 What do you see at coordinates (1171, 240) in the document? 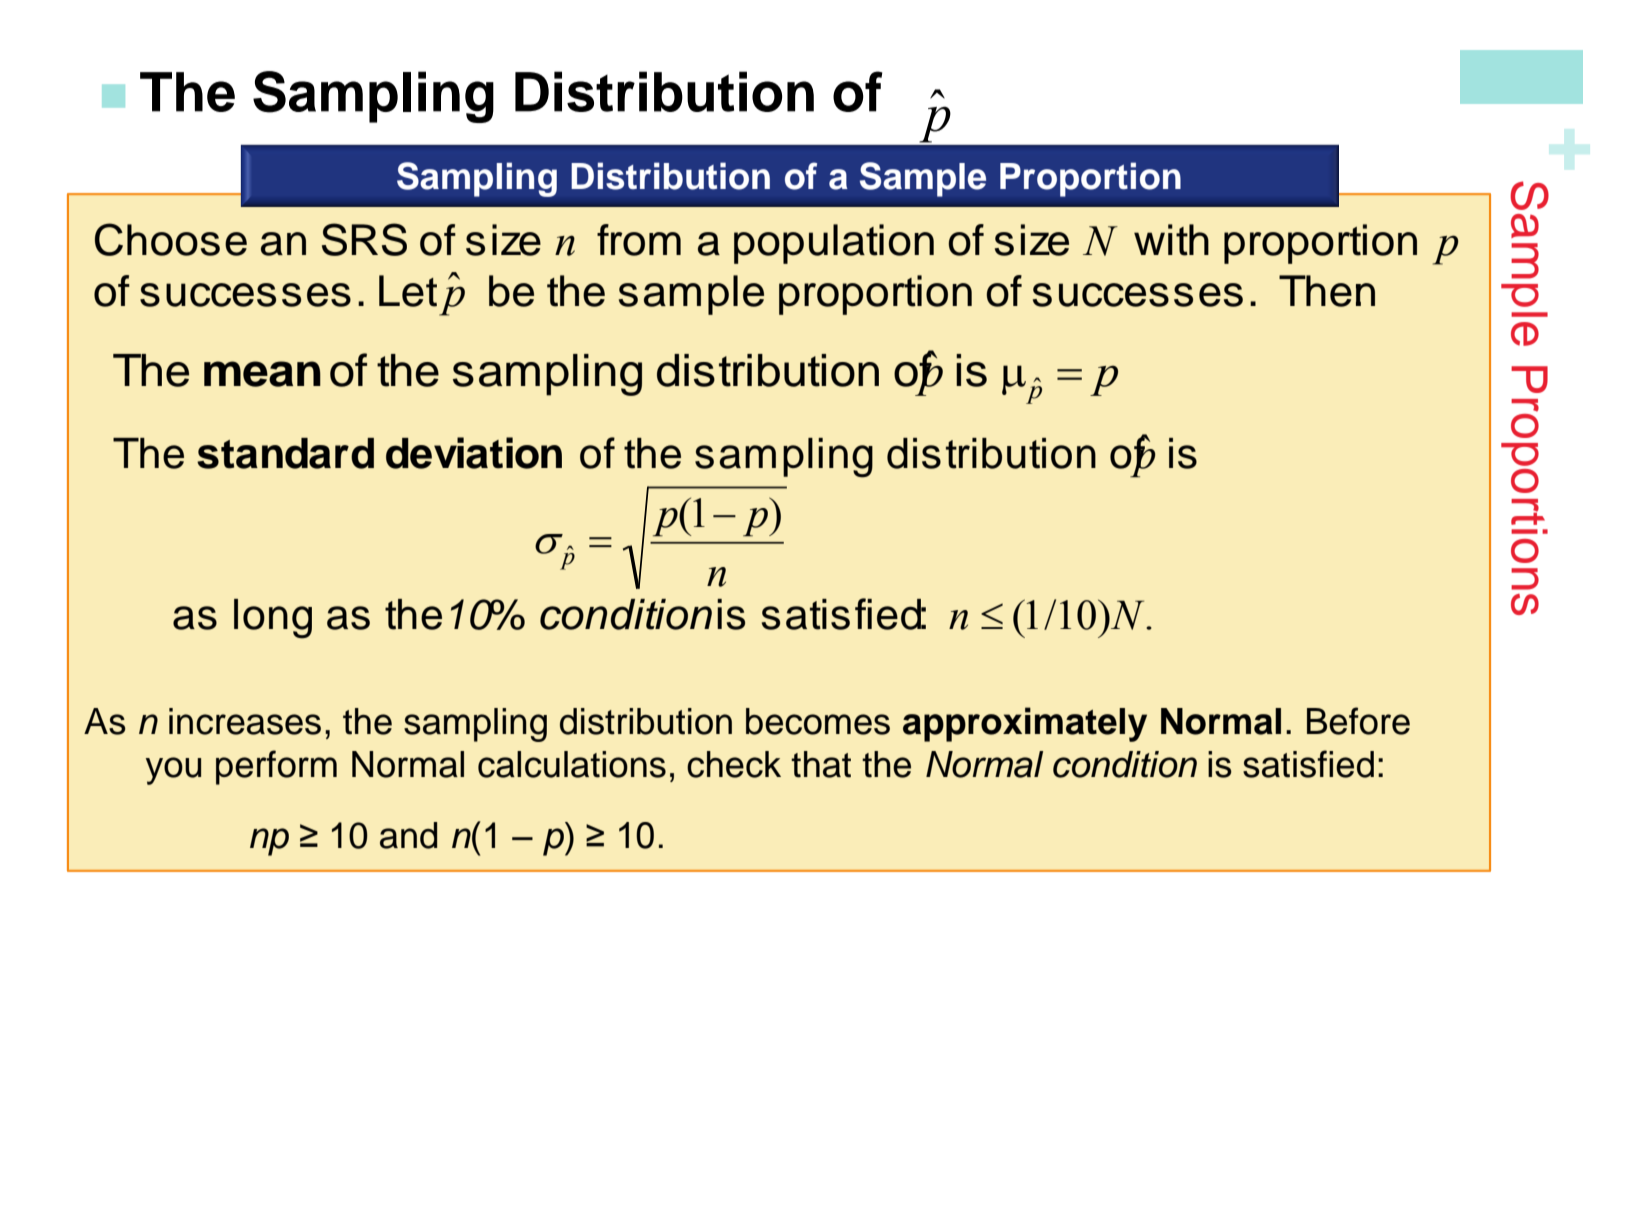
I see `with` at bounding box center [1171, 240].
